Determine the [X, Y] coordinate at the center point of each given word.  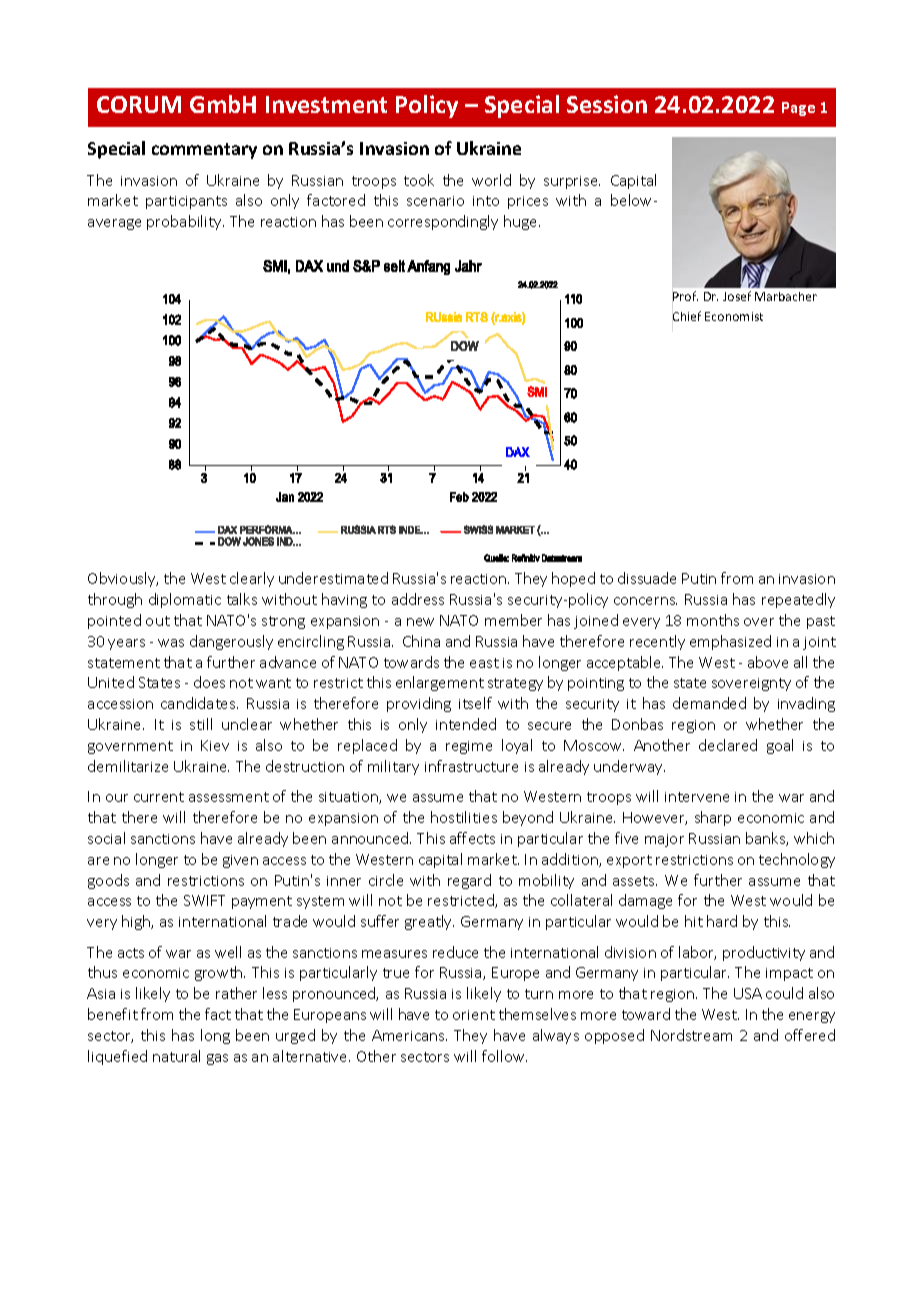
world [491, 180]
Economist [734, 316]
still [201, 724]
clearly [252, 579]
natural [176, 1056]
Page [798, 109]
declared [728, 745]
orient [474, 1015]
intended [466, 724]
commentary [204, 151]
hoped [573, 579]
